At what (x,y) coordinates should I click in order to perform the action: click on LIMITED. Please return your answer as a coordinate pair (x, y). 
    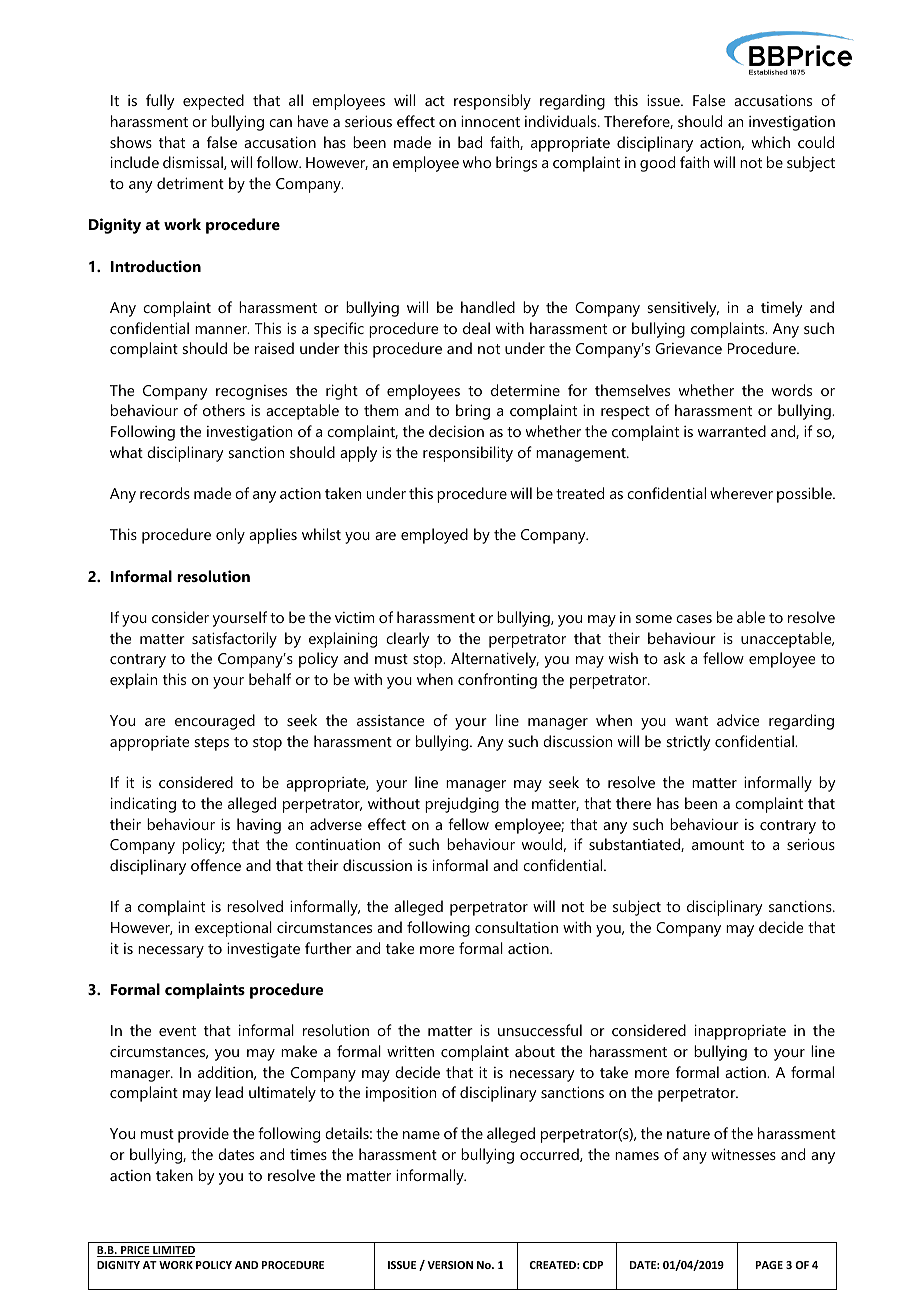
    Looking at the image, I should click on (173, 1251).
